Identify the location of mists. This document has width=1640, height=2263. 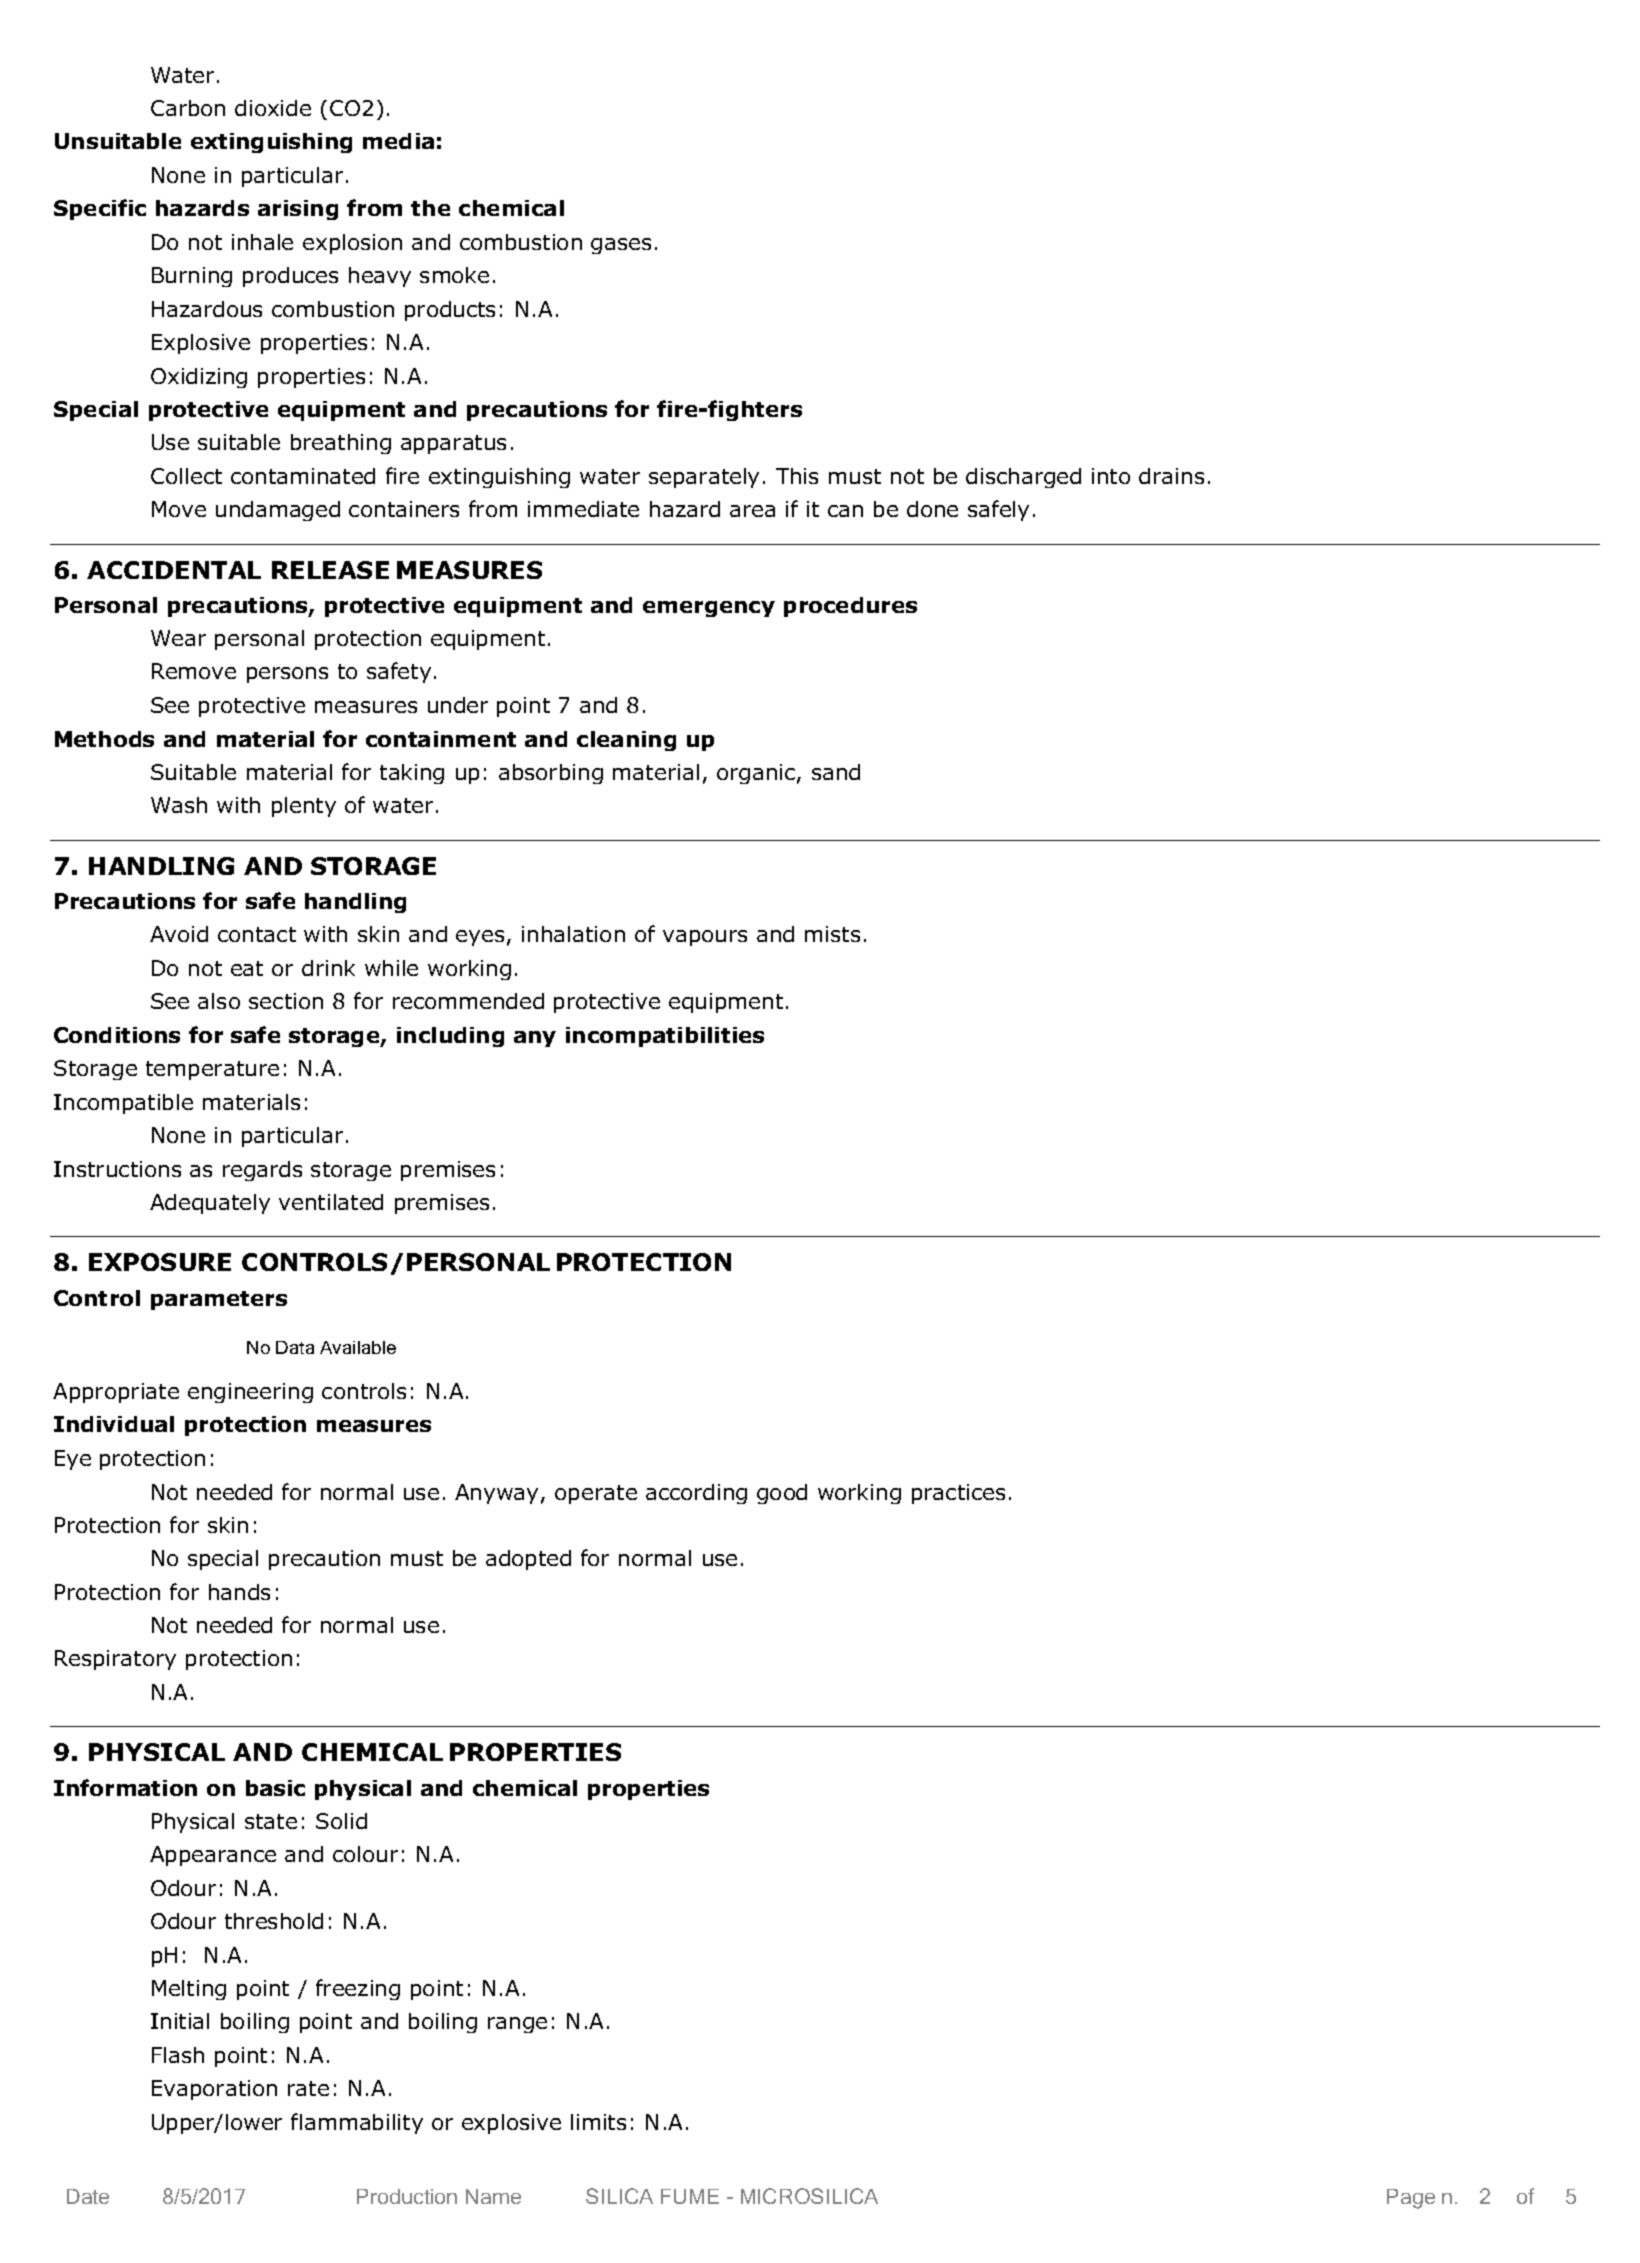
(832, 934).
